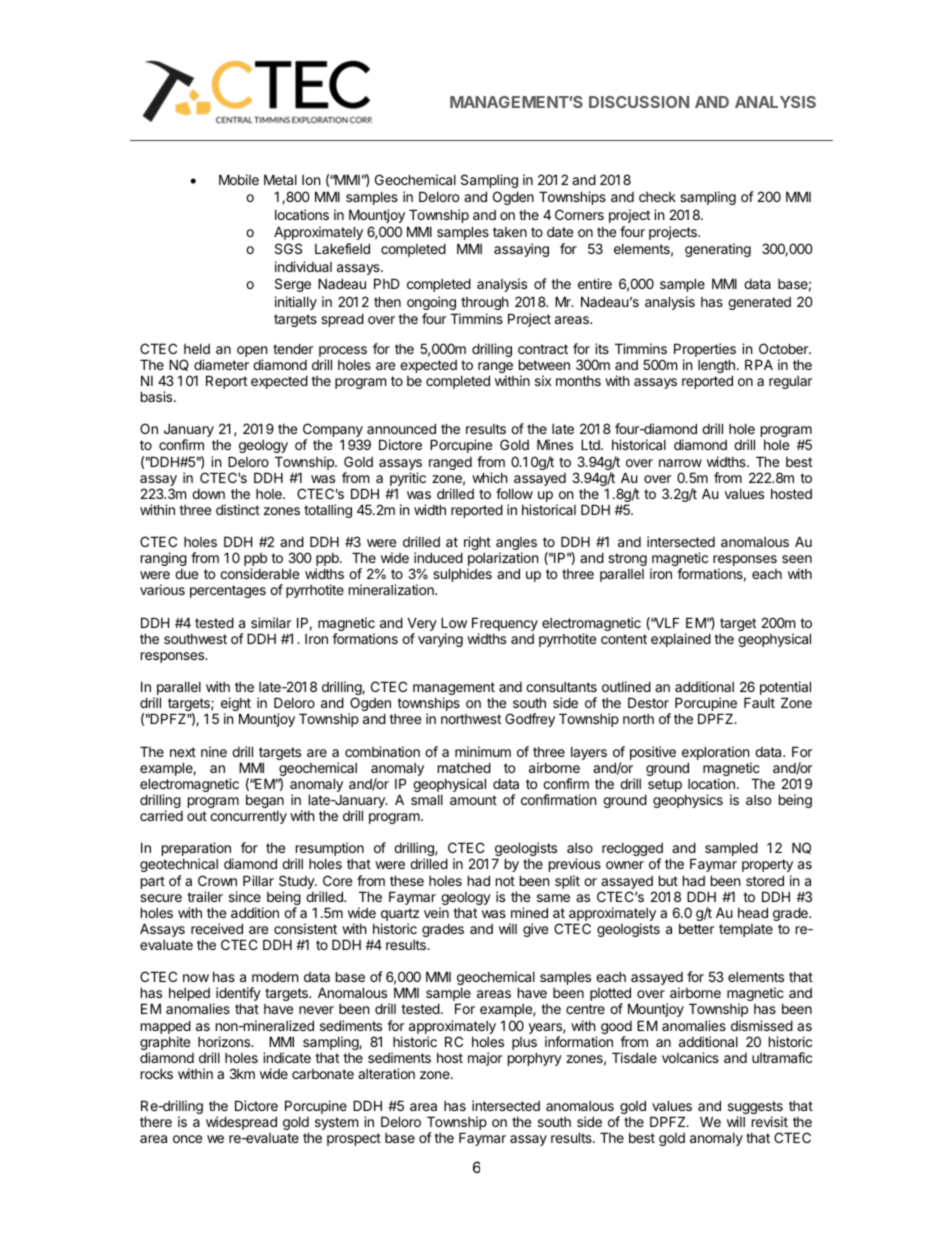 Image resolution: width=952 pixels, height=1233 pixels. What do you see at coordinates (228, 591) in the screenshot?
I see `percentages` at bounding box center [228, 591].
